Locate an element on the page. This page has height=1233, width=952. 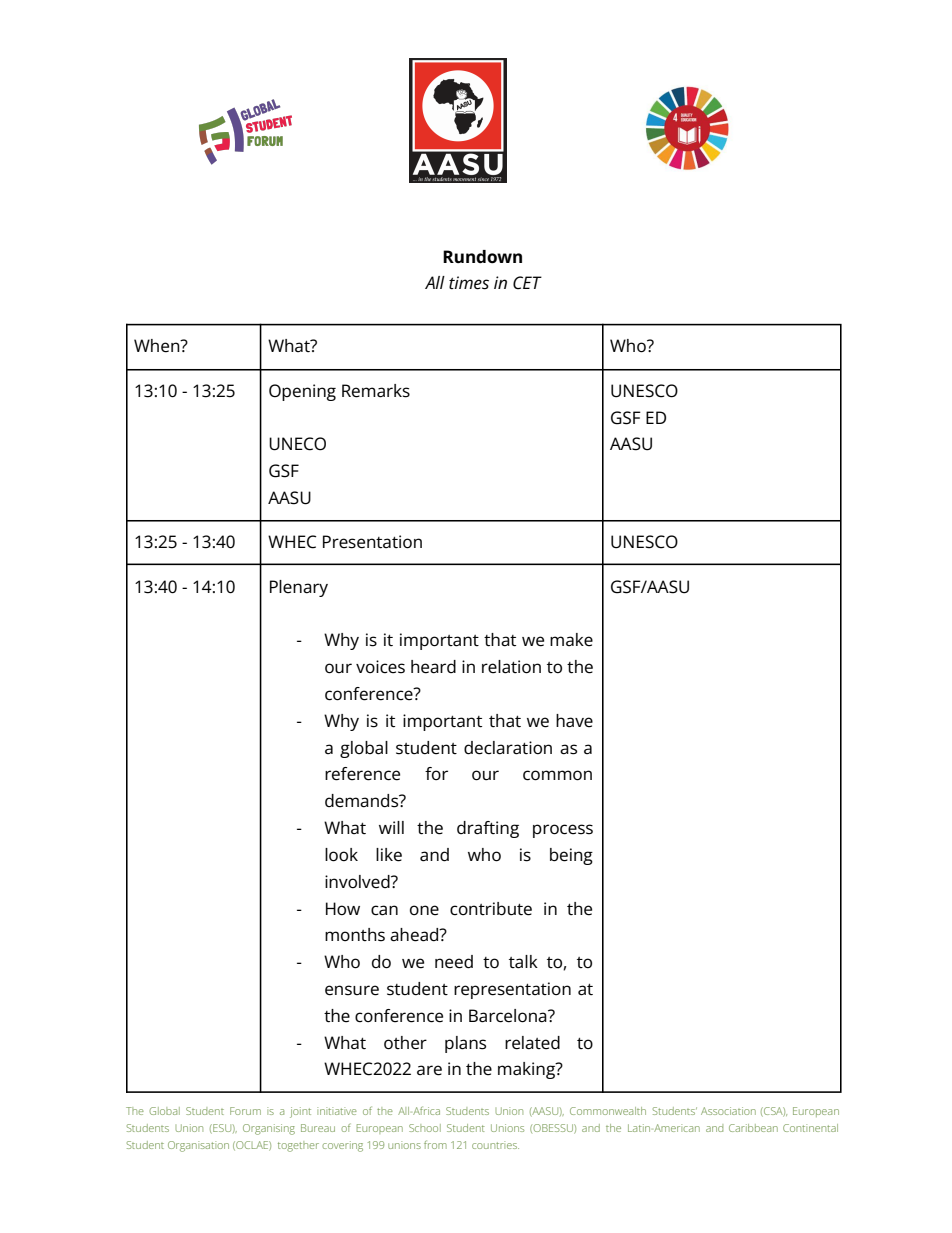
Forum is located at coordinates (245, 1111).
